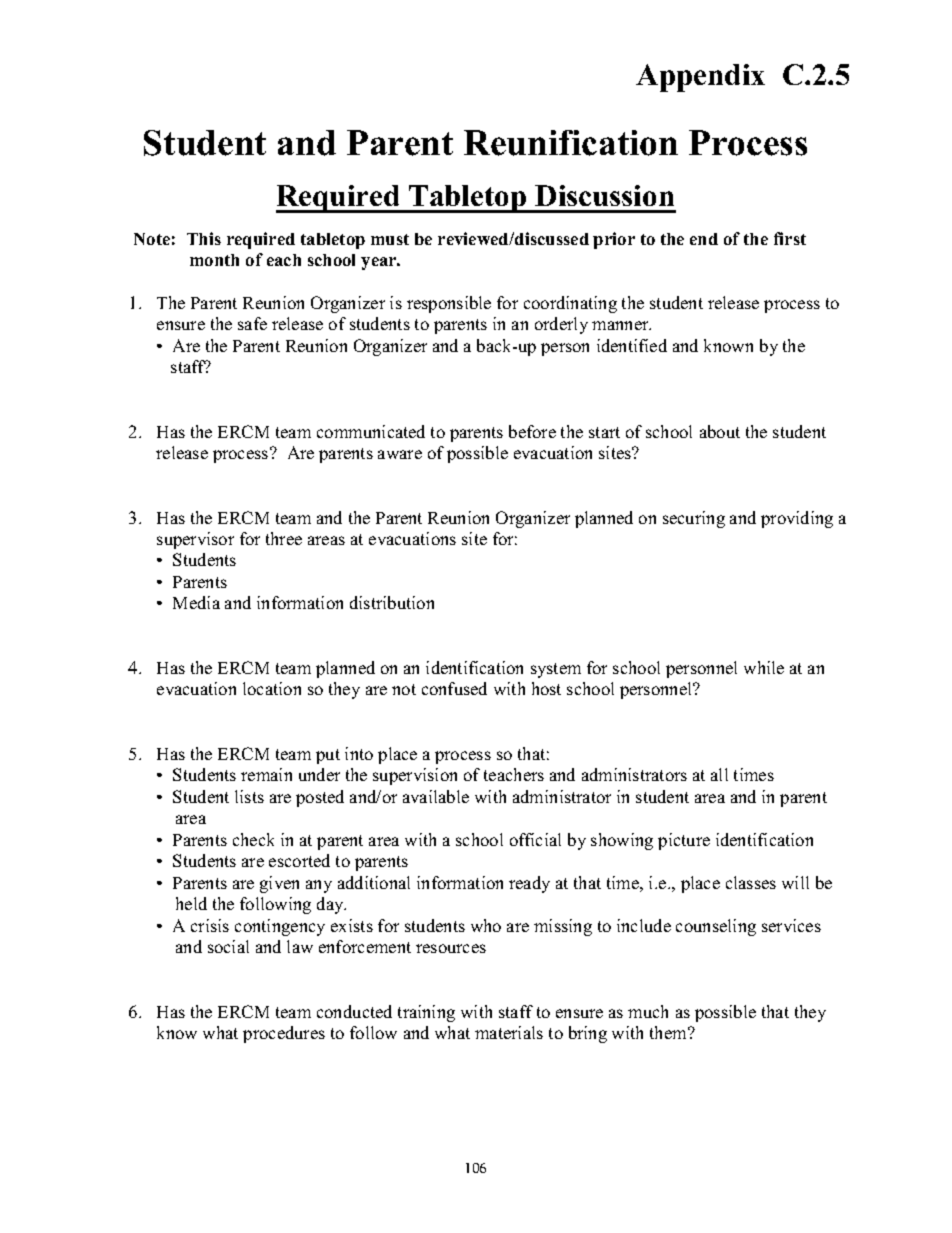 The width and height of the screenshot is (952, 1233). What do you see at coordinates (284, 538) in the screenshot?
I see `three` at bounding box center [284, 538].
